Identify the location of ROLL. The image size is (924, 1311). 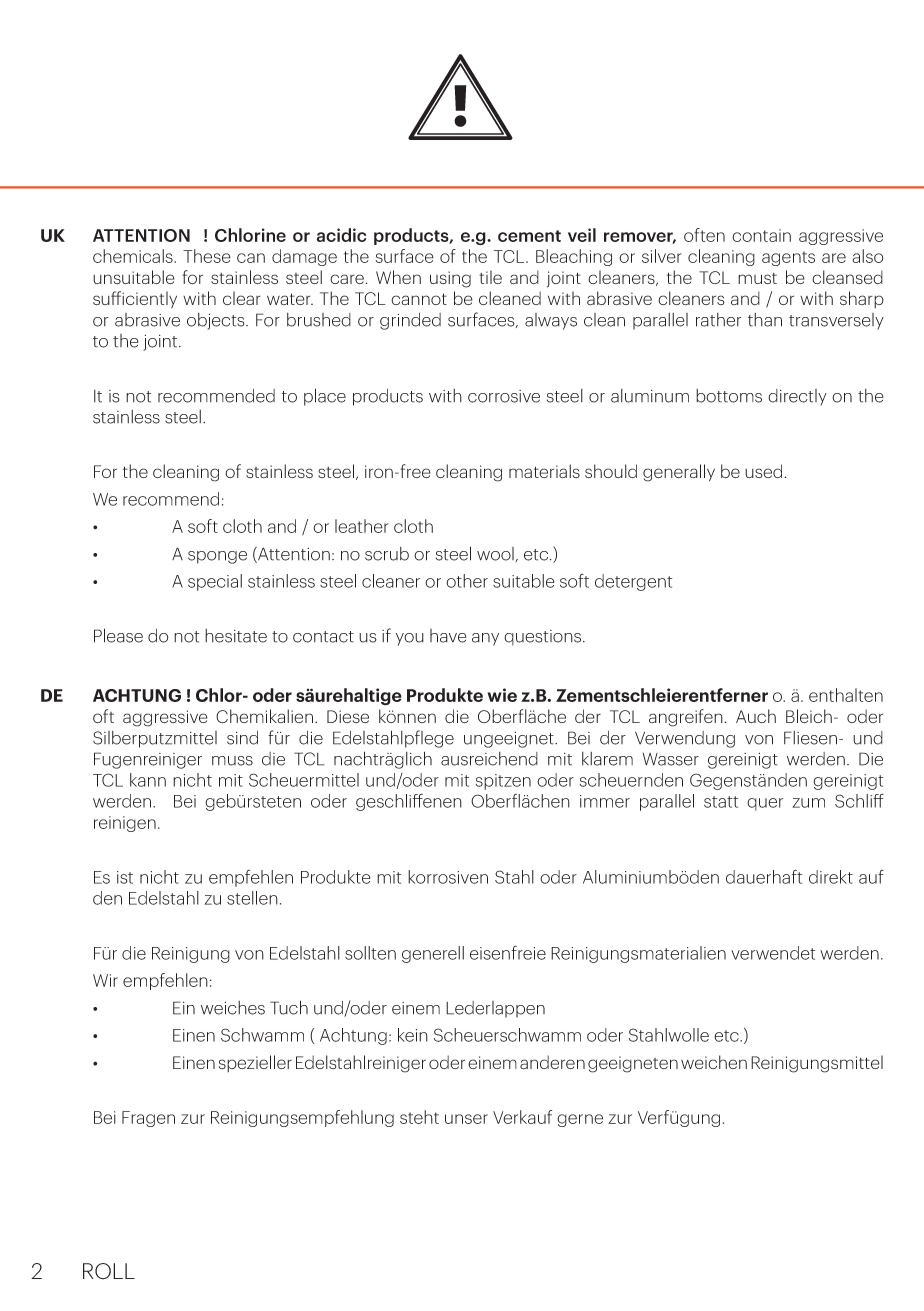
(109, 1271).
